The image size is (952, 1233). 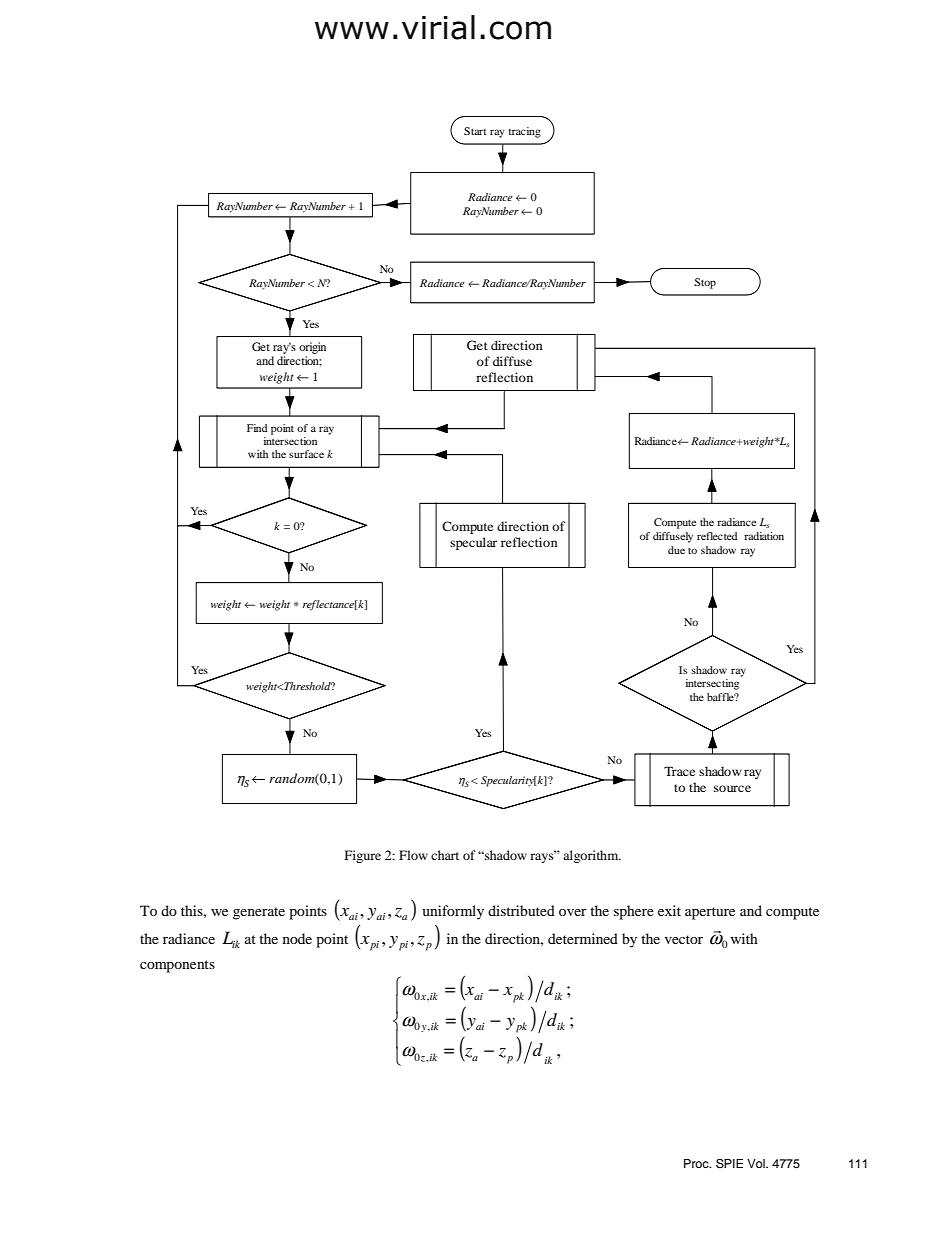 I want to click on generate, so click(x=259, y=913).
